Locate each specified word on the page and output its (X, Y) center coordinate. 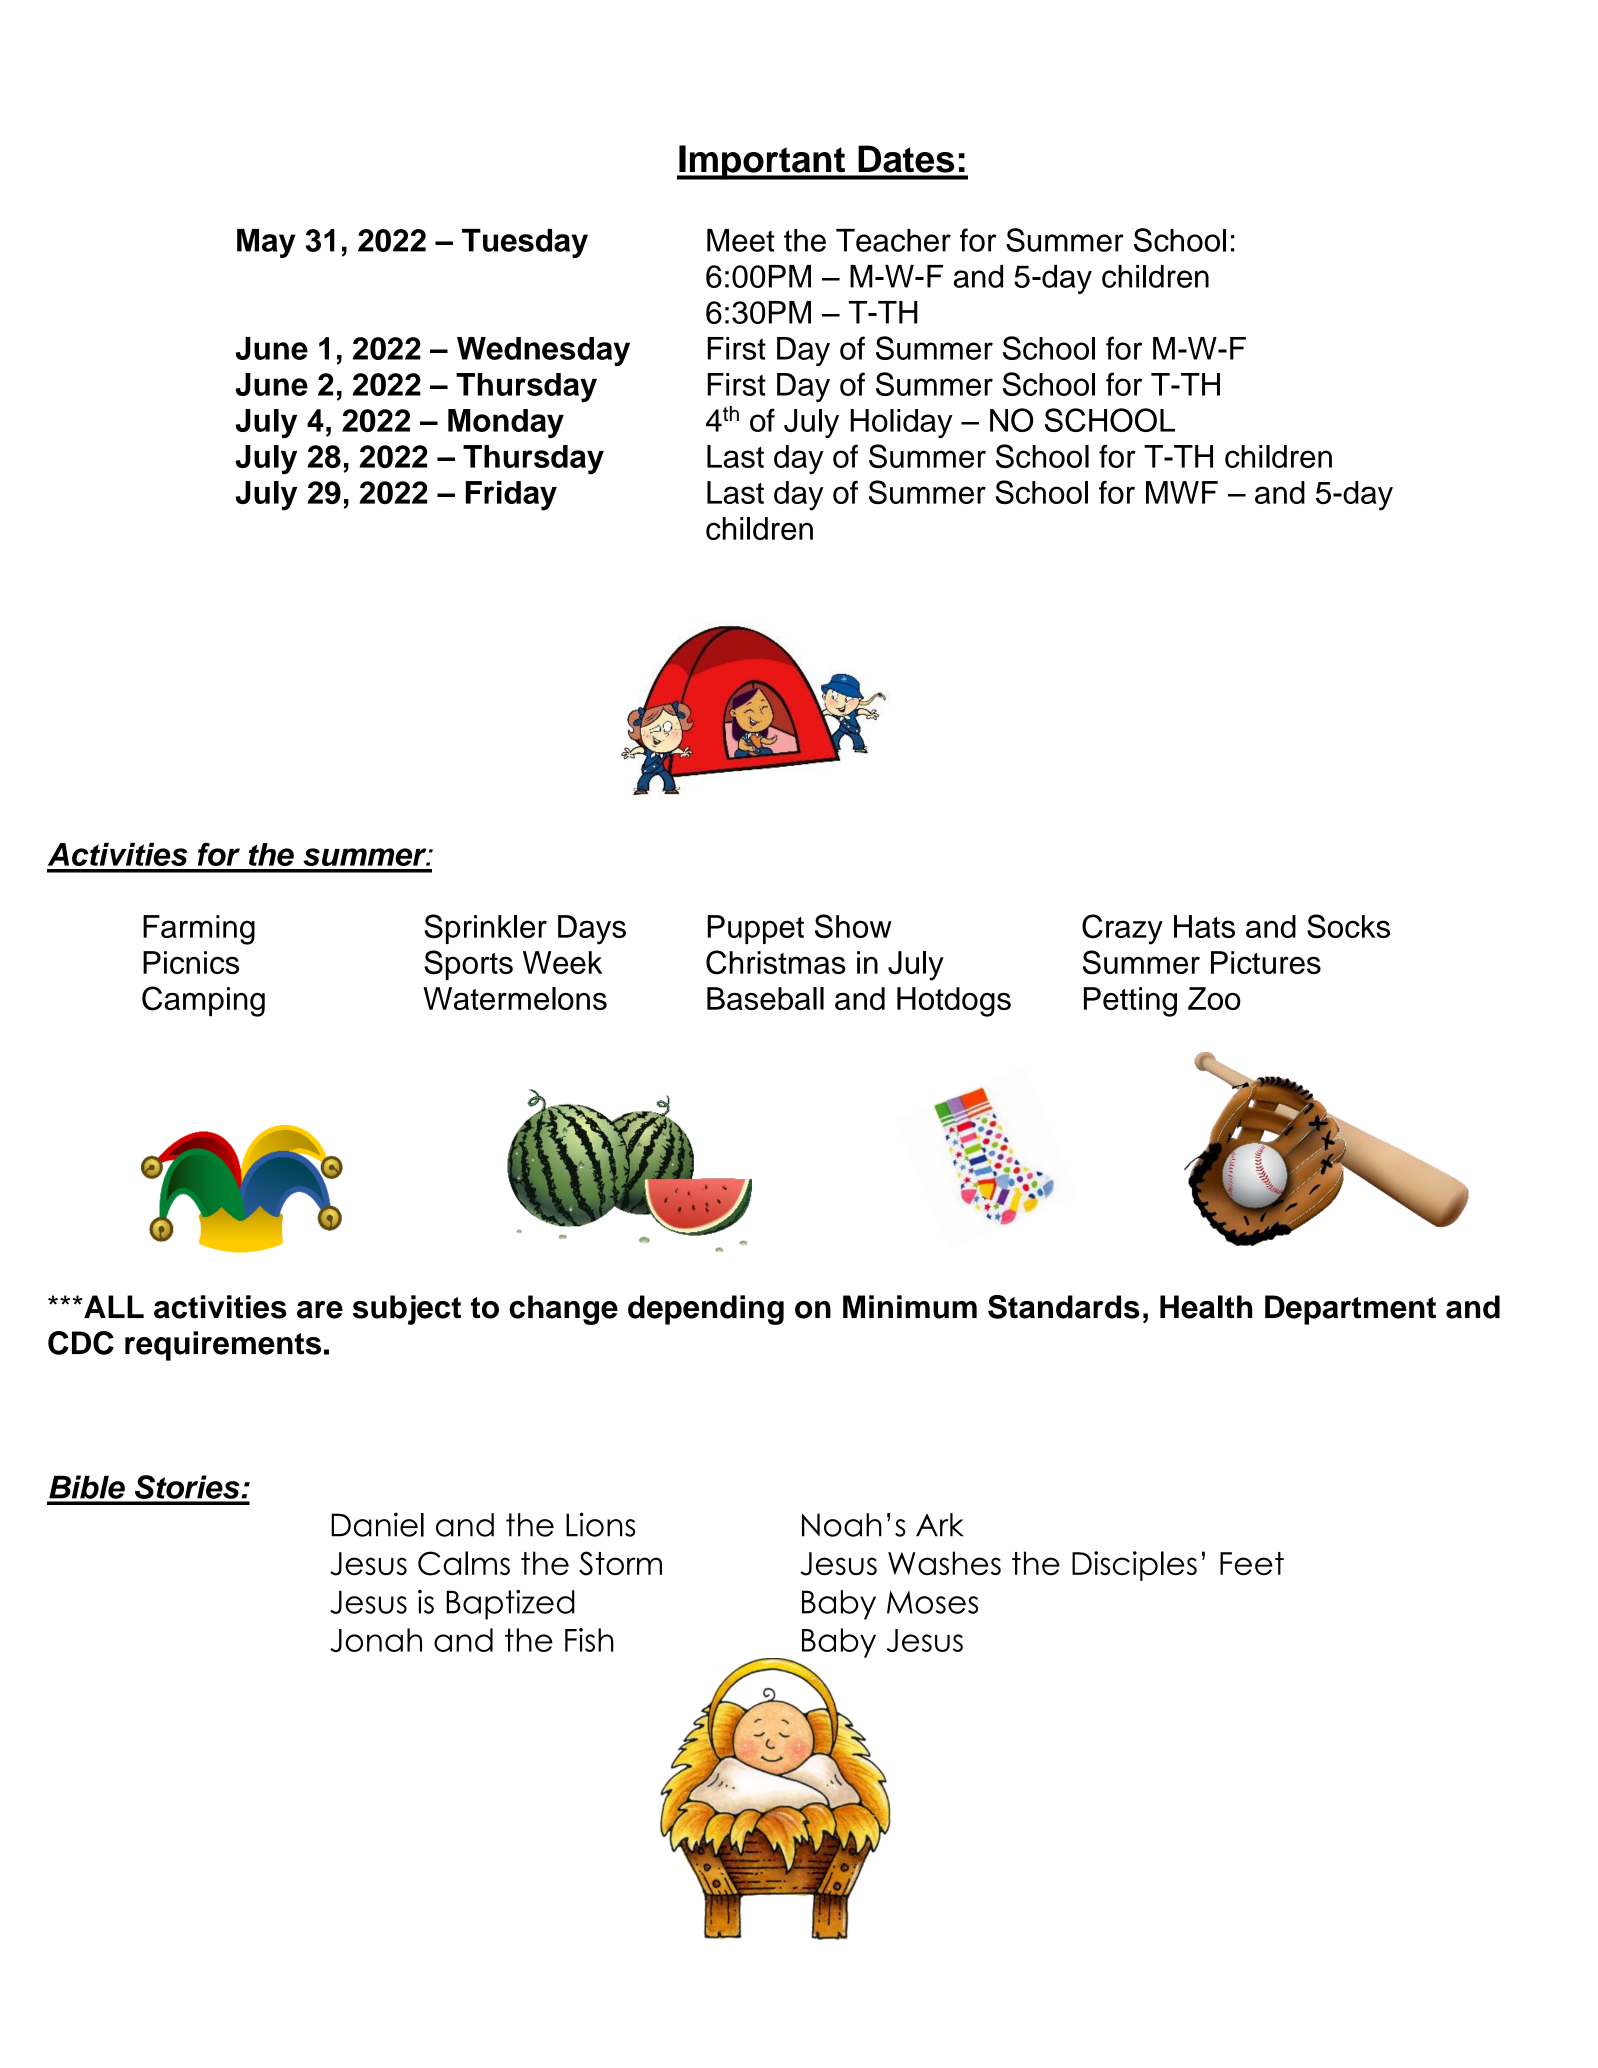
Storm (620, 1563)
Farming (199, 930)
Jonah (376, 1640)
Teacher (893, 240)
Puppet (756, 929)
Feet (1252, 1563)
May (266, 243)
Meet (741, 240)
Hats (1204, 926)
